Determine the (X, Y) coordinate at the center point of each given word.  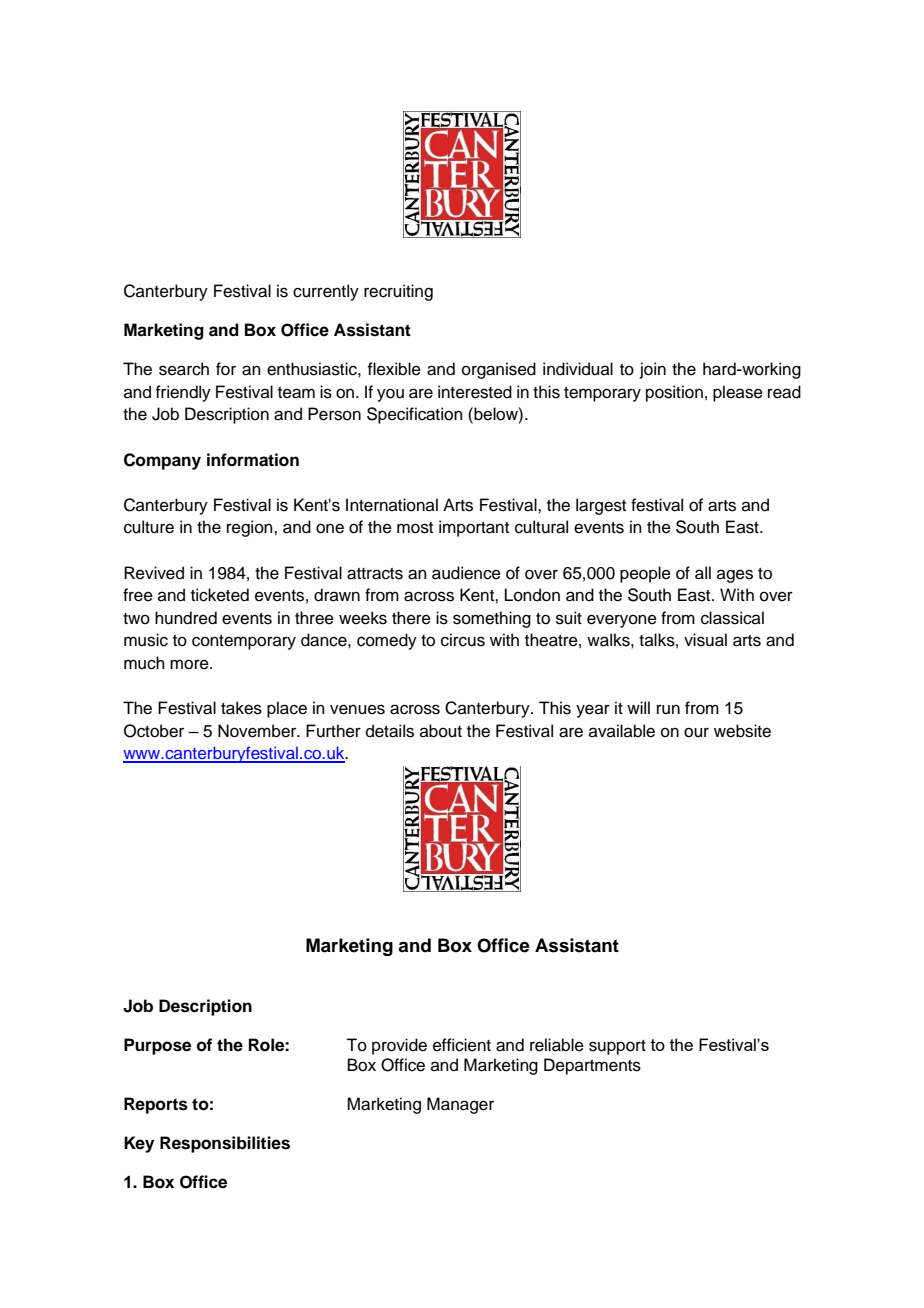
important (474, 528)
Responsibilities (225, 1144)
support (617, 1047)
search (184, 369)
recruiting (398, 292)
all (703, 573)
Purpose (157, 1046)
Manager (460, 1105)
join (653, 370)
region (251, 528)
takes (241, 708)
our (696, 732)
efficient (462, 1045)
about (441, 731)
